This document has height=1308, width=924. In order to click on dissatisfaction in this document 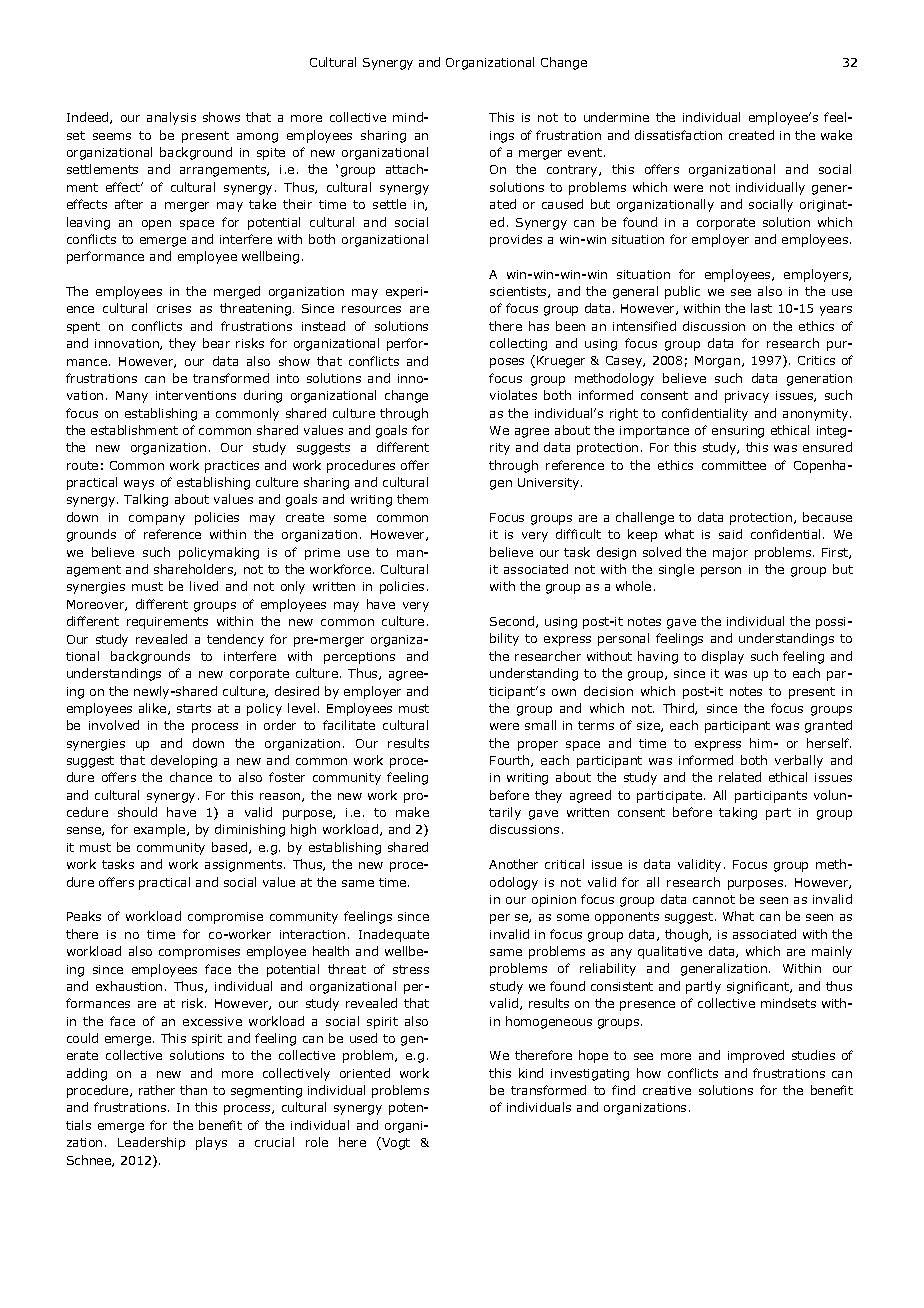, I will do `click(678, 135)`.
